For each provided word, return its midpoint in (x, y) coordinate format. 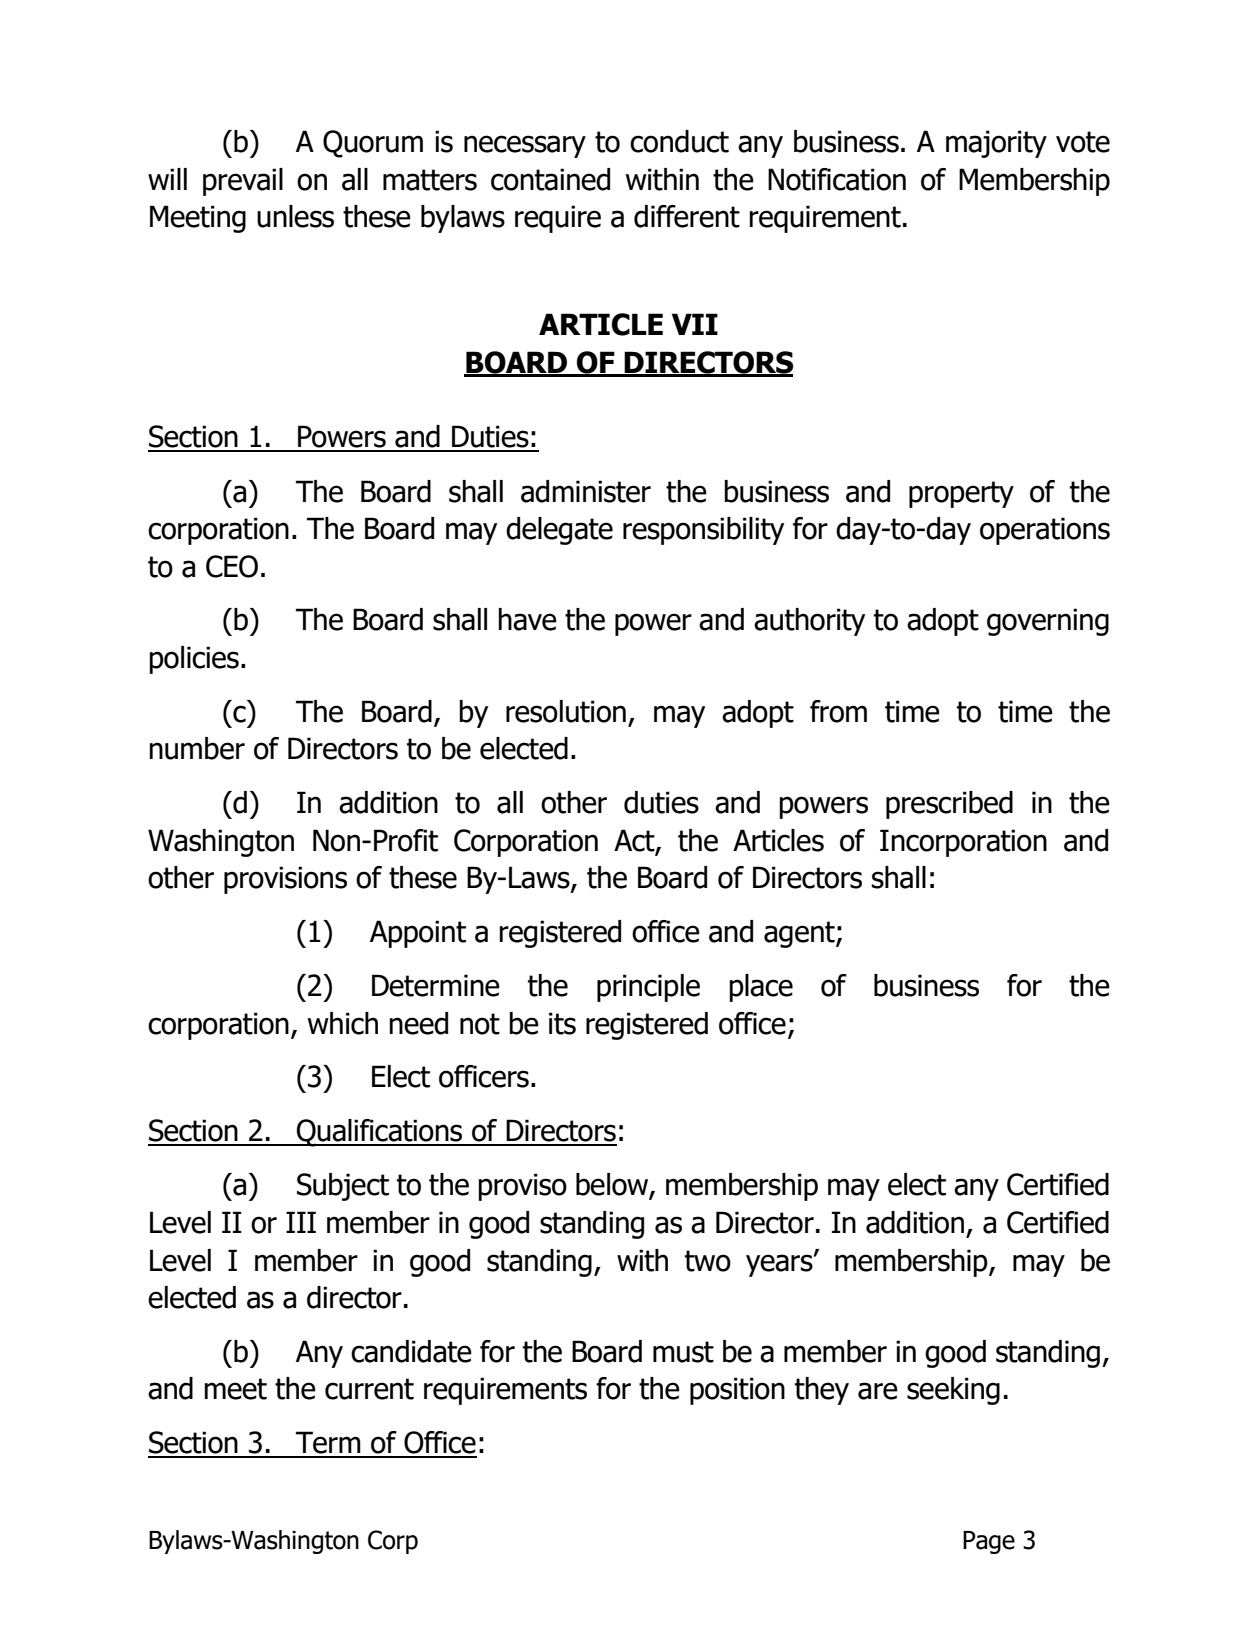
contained (550, 179)
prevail (243, 182)
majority (996, 144)
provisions (285, 880)
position (737, 1391)
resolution (566, 711)
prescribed (949, 805)
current (369, 1389)
